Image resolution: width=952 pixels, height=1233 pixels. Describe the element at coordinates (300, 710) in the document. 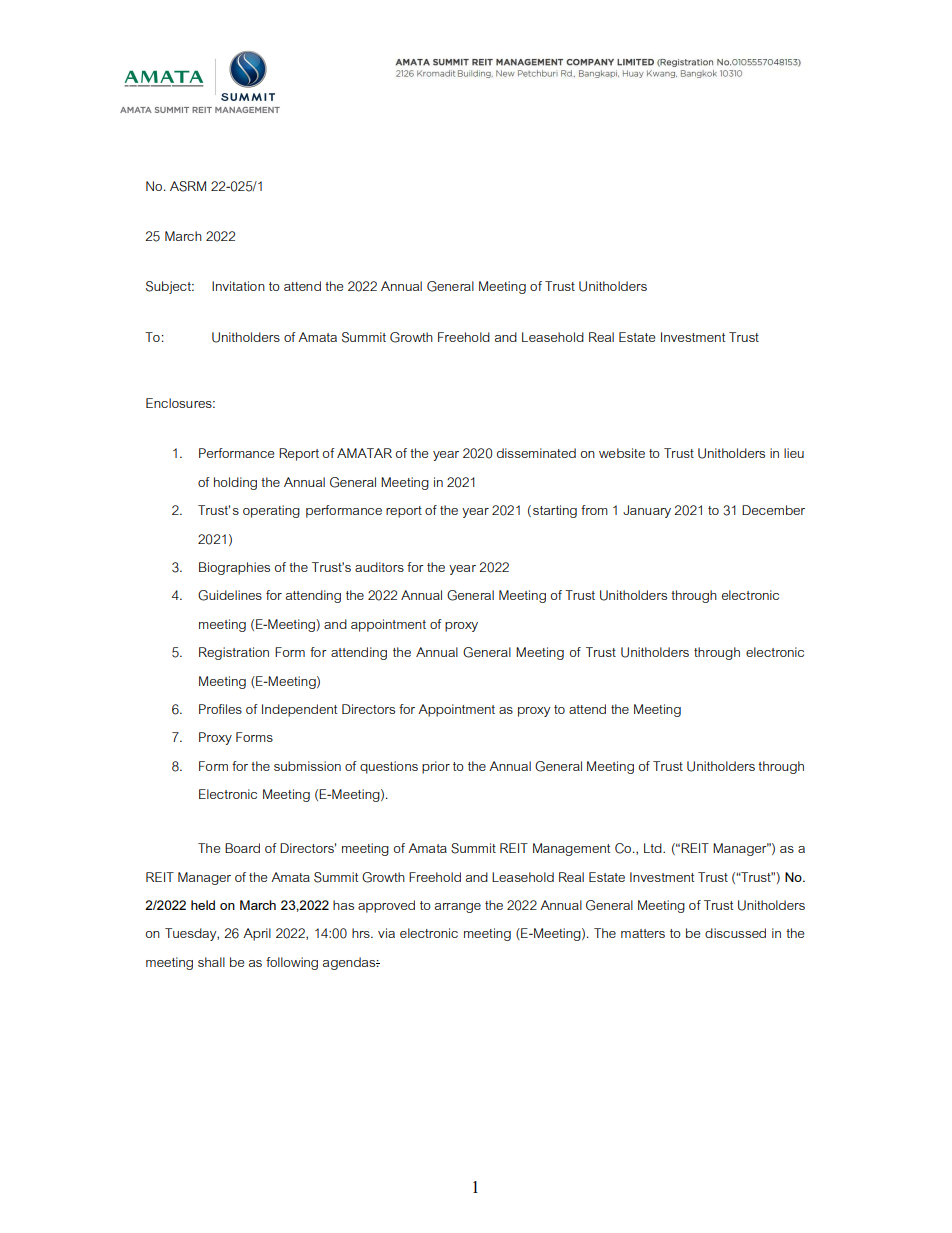

I see `Independent` at that location.
